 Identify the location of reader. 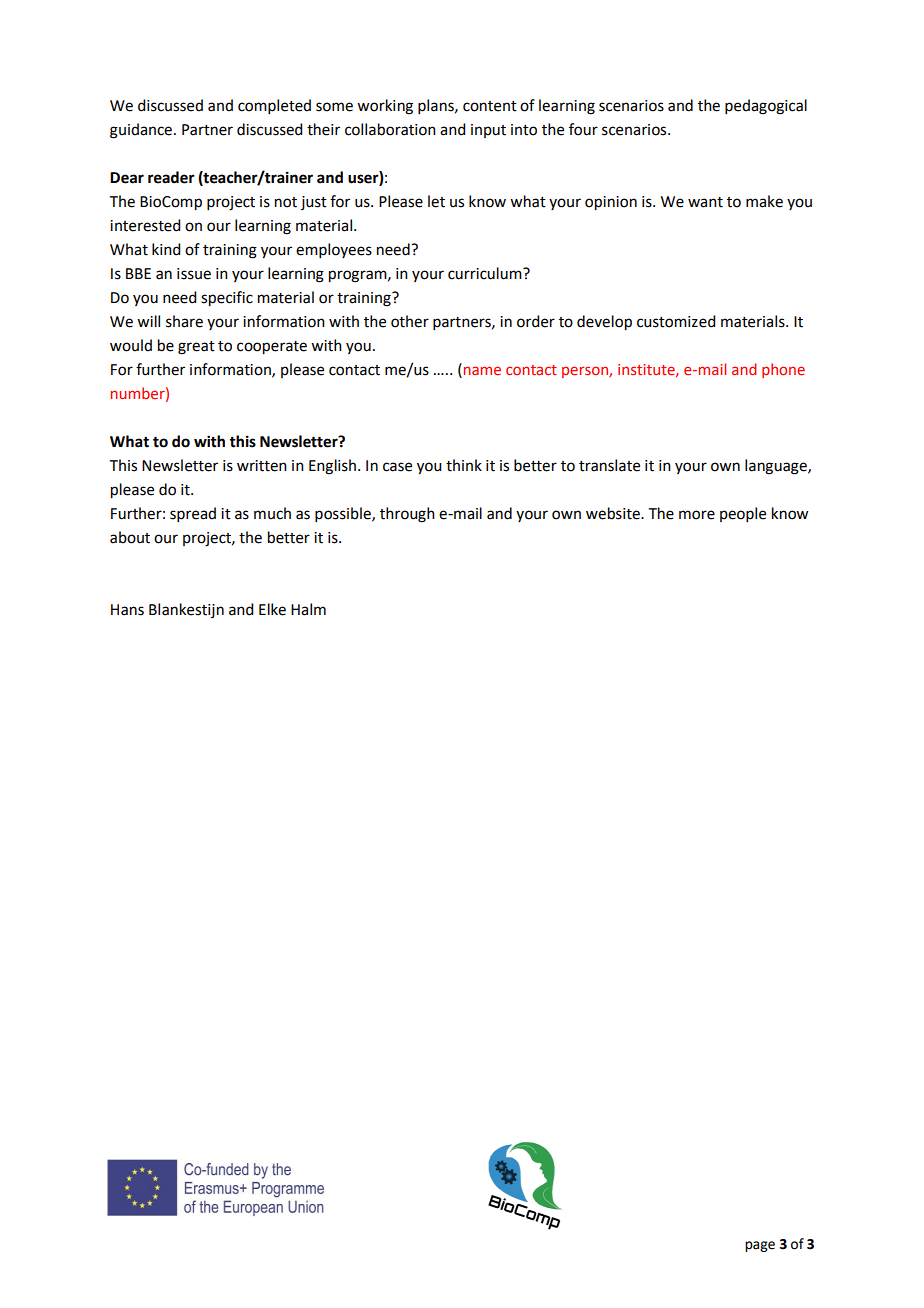
(171, 177).
